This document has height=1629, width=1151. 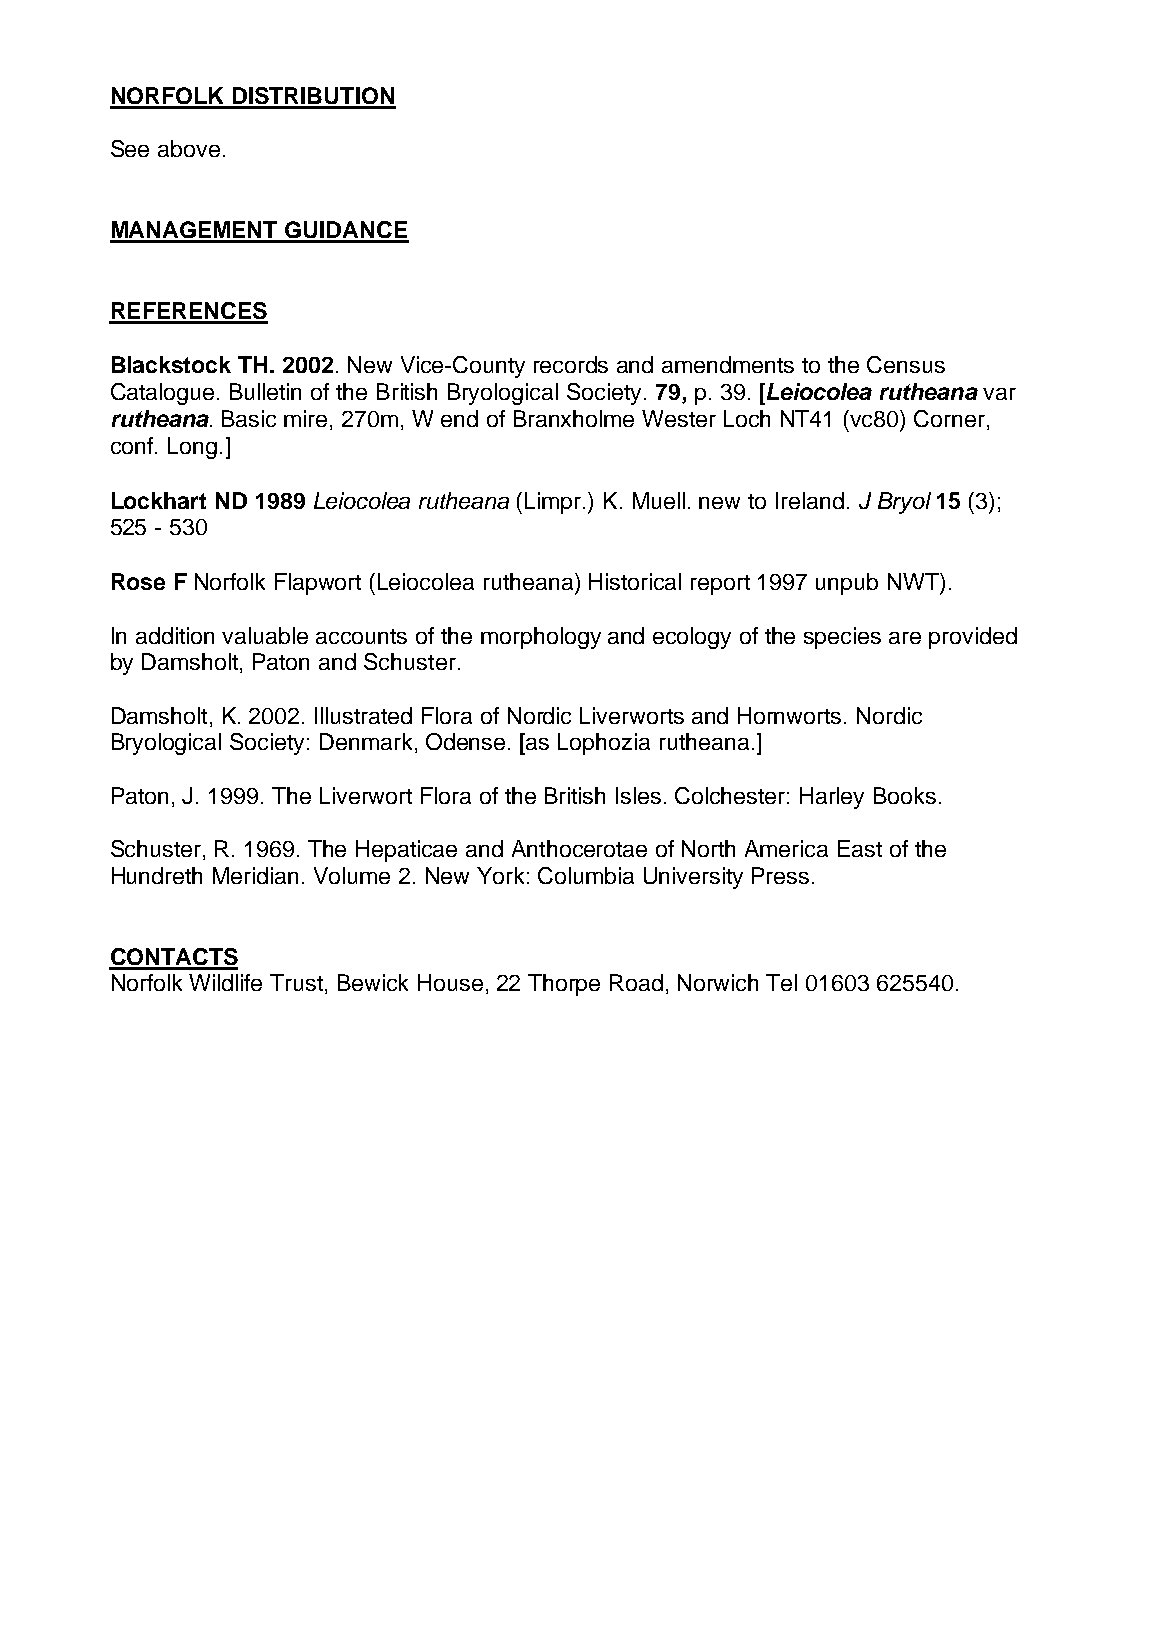 What do you see at coordinates (265, 635) in the document?
I see `valuable` at bounding box center [265, 635].
